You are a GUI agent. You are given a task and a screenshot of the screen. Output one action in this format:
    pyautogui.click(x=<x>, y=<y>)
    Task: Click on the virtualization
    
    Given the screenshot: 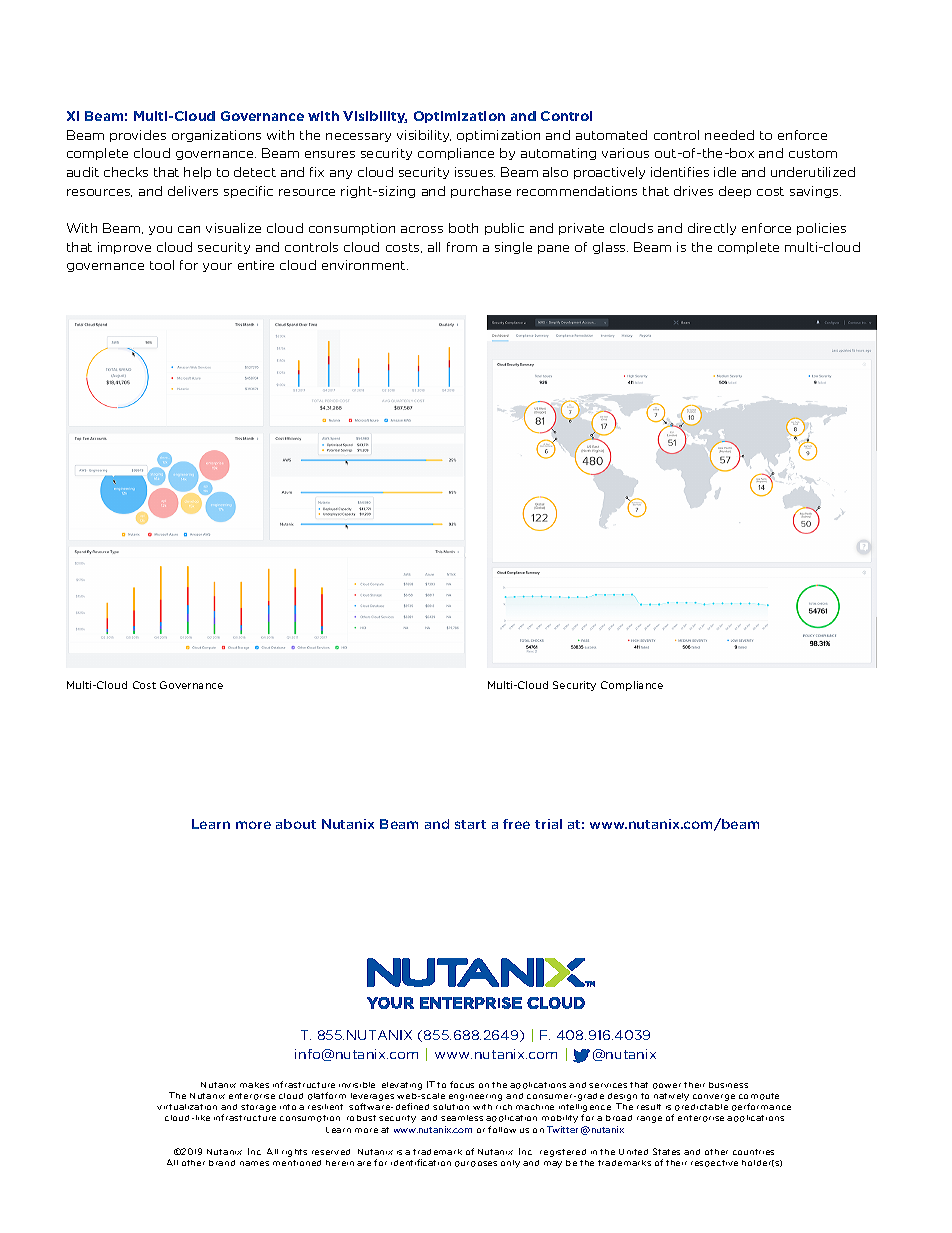 What is the action you would take?
    pyautogui.click(x=187, y=1107)
